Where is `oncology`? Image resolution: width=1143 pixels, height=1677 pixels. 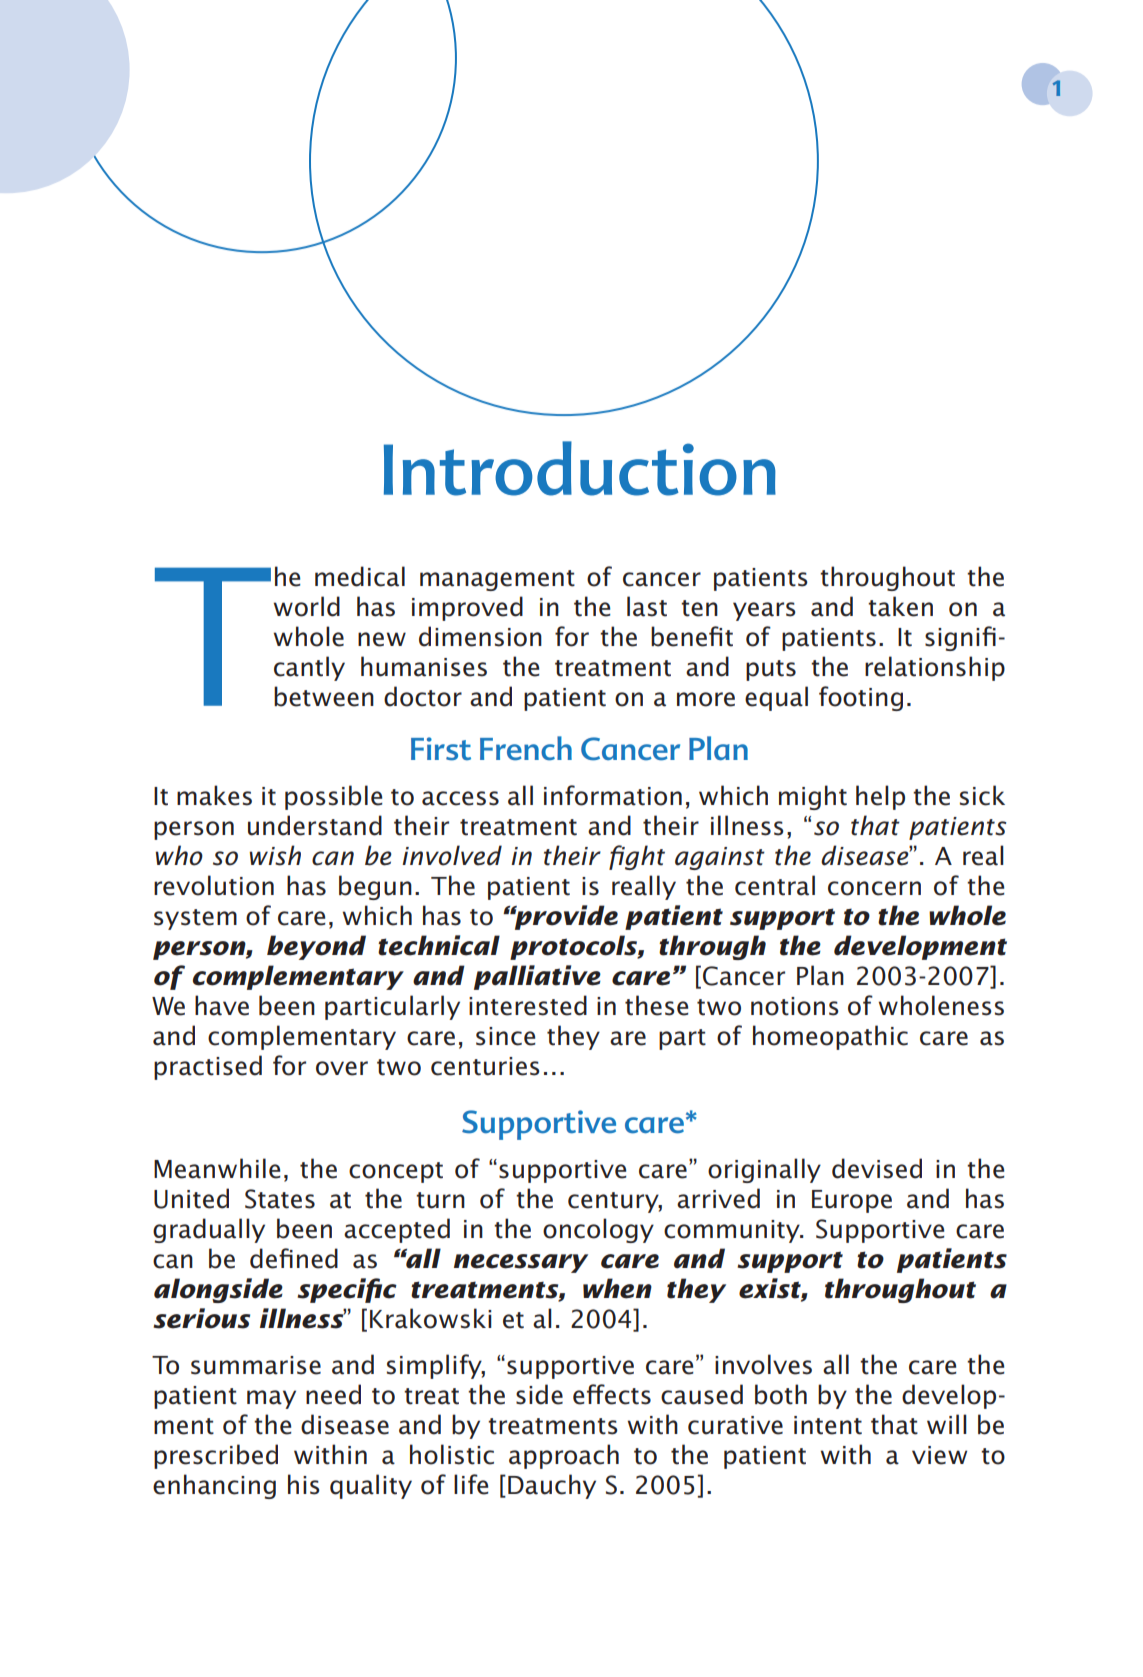 oncology is located at coordinates (598, 1230).
